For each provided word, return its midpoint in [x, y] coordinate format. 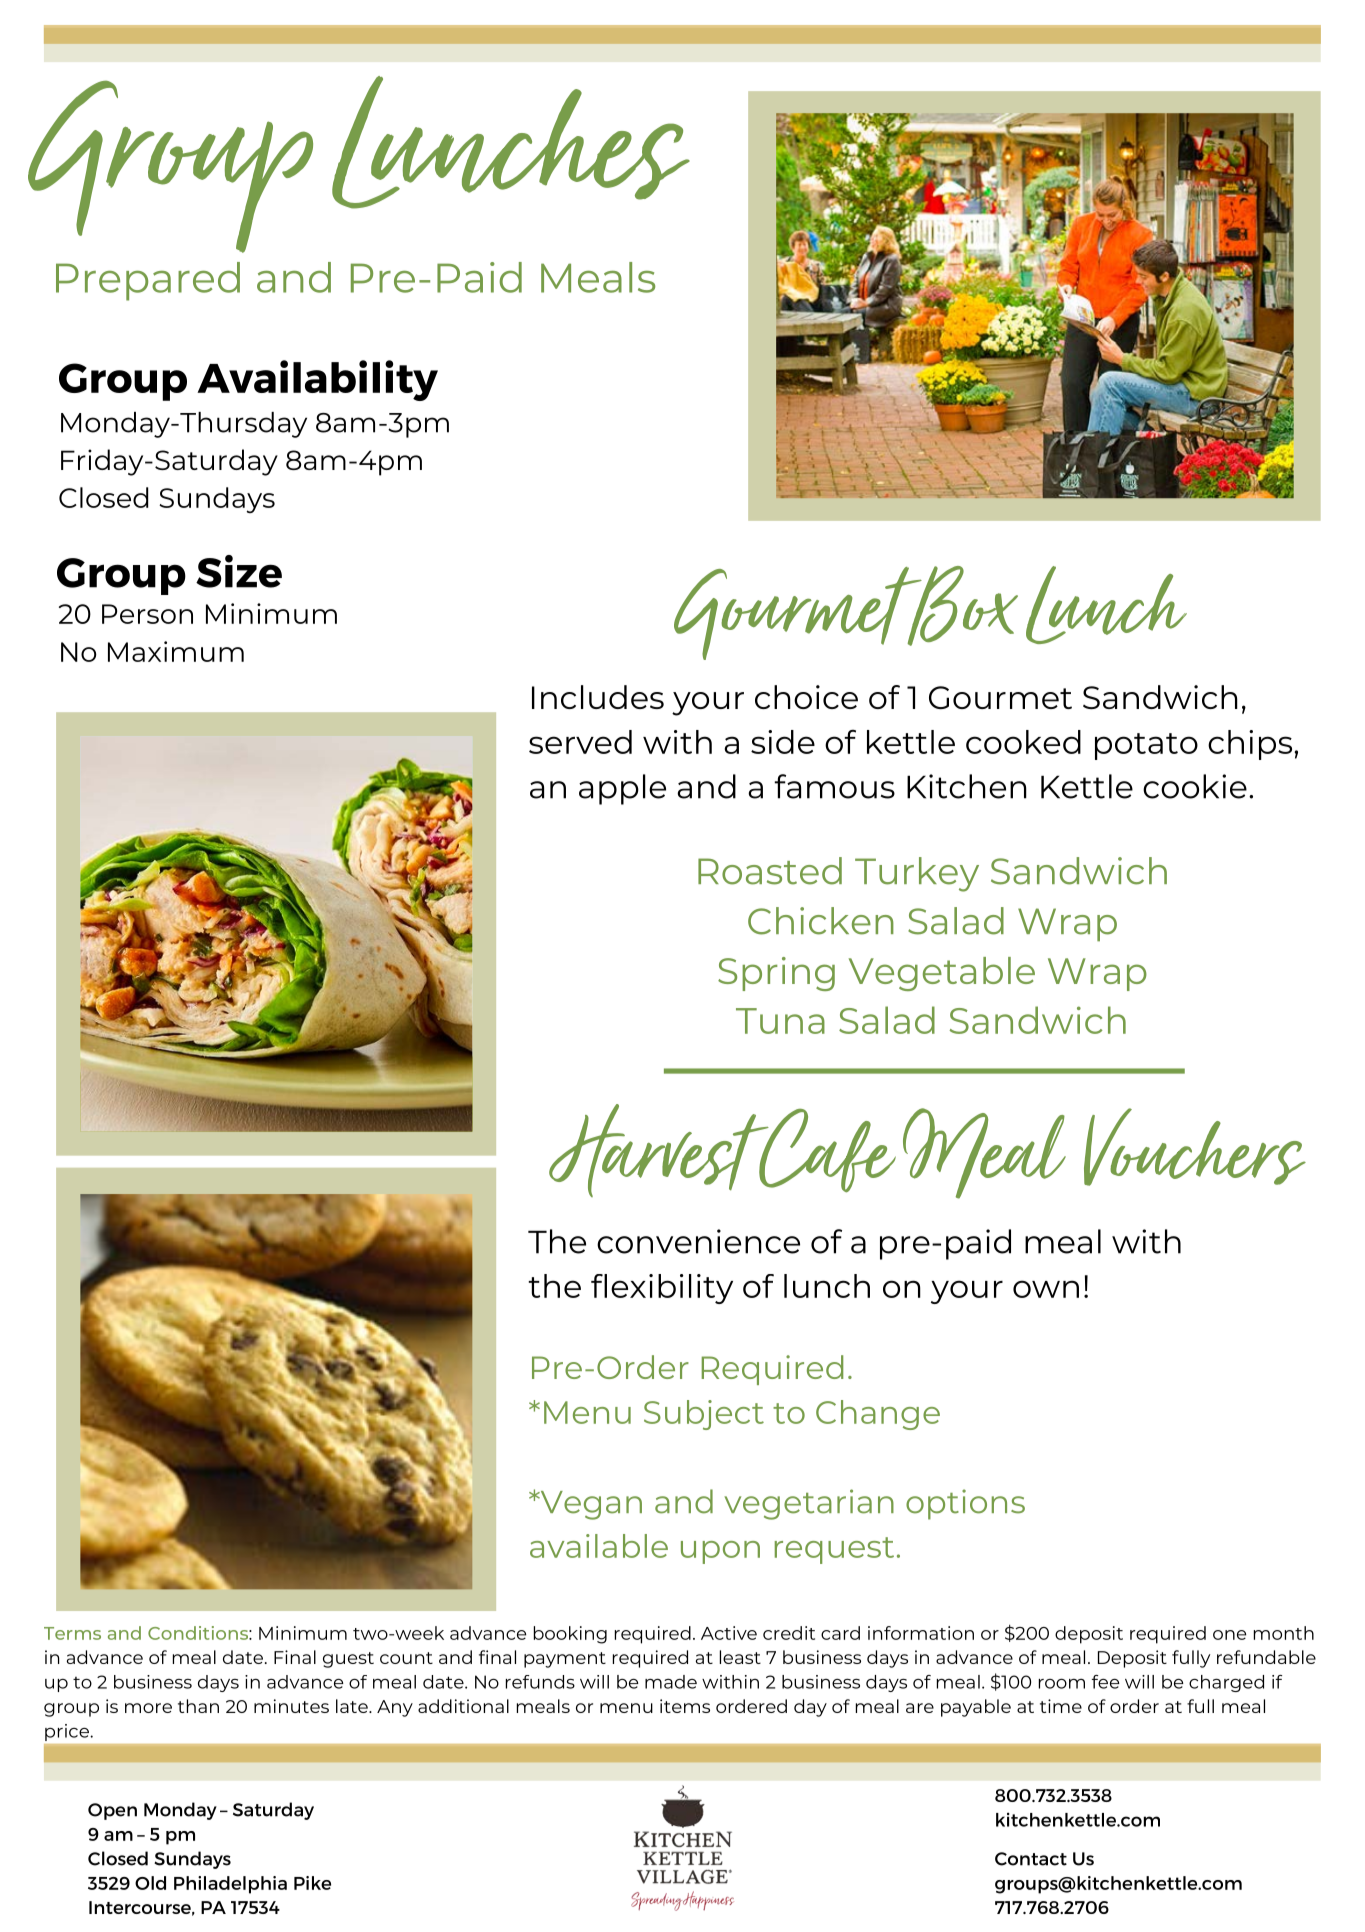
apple [622, 789]
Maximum [176, 651]
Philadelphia [230, 1885]
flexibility [662, 1289]
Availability [317, 380]
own [1046, 1289]
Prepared [148, 281]
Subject [704, 1415]
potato [1146, 746]
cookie [1195, 786]
